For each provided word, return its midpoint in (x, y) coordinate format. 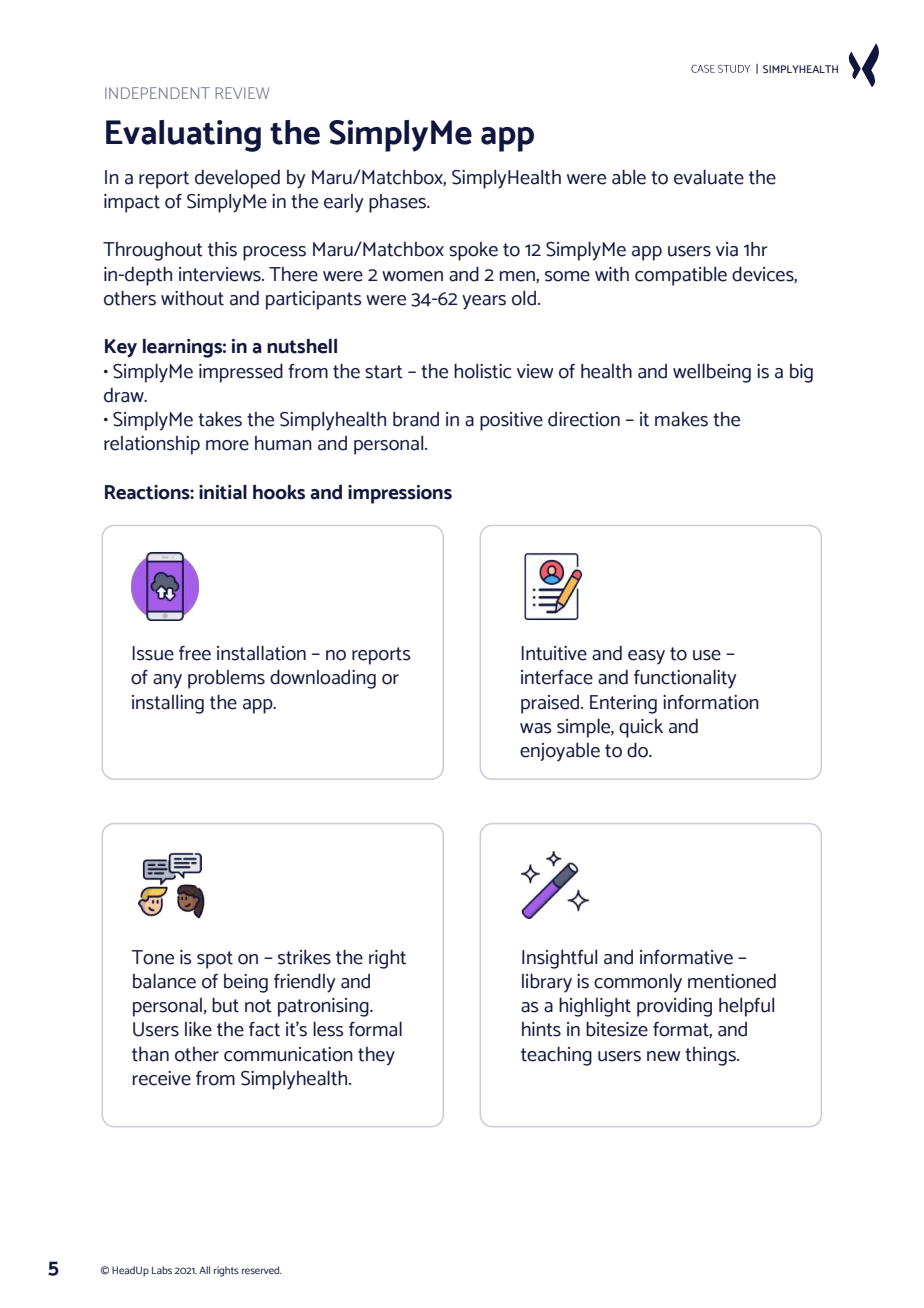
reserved (261, 1270)
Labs (162, 1270)
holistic (482, 371)
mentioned (732, 981)
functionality (685, 679)
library (547, 983)
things (711, 1056)
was (536, 728)
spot (215, 960)
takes (220, 419)
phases (399, 203)
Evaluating (183, 136)
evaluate (709, 177)
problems (226, 679)
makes (681, 419)
